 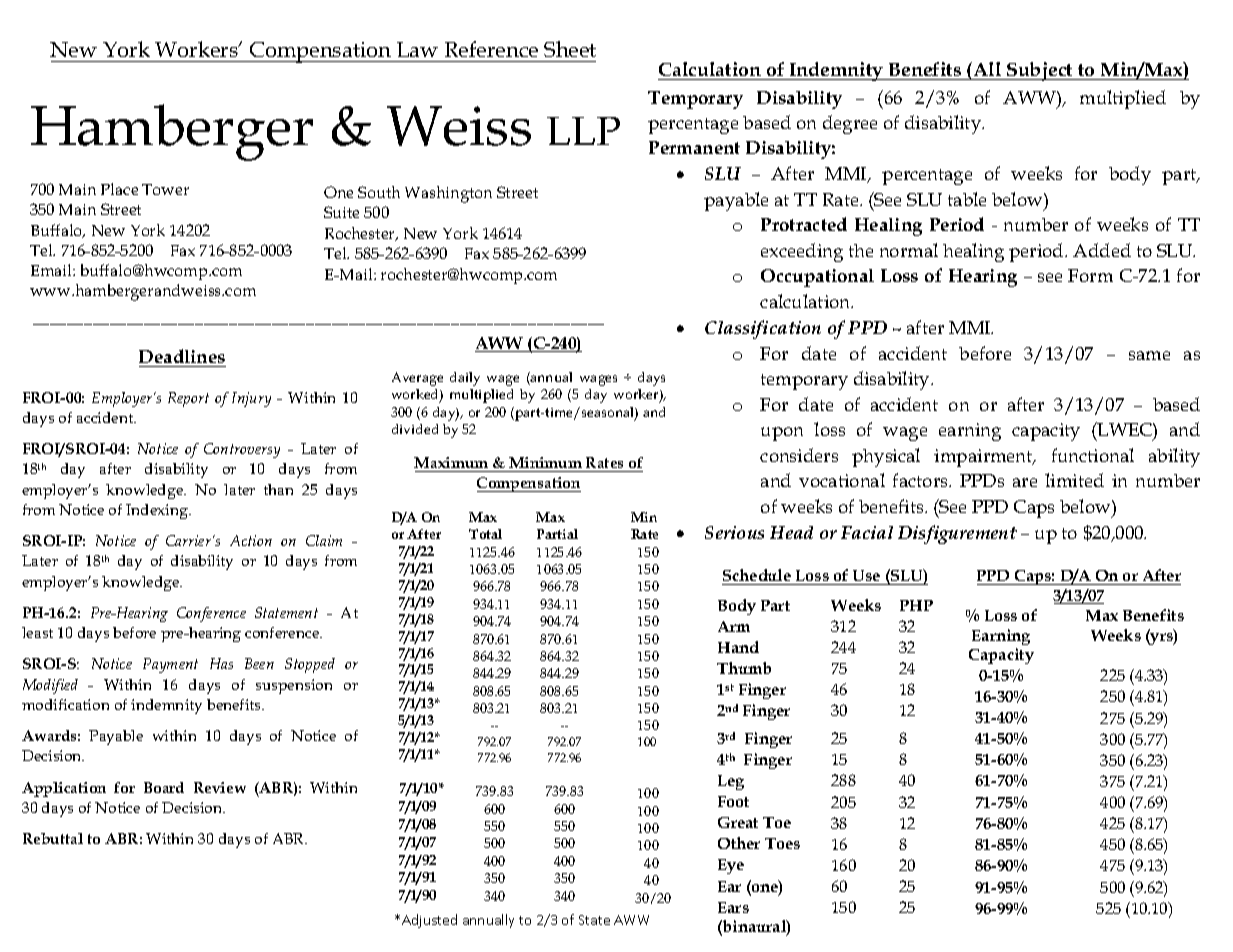 I want to click on Thumb, so click(x=744, y=668).
